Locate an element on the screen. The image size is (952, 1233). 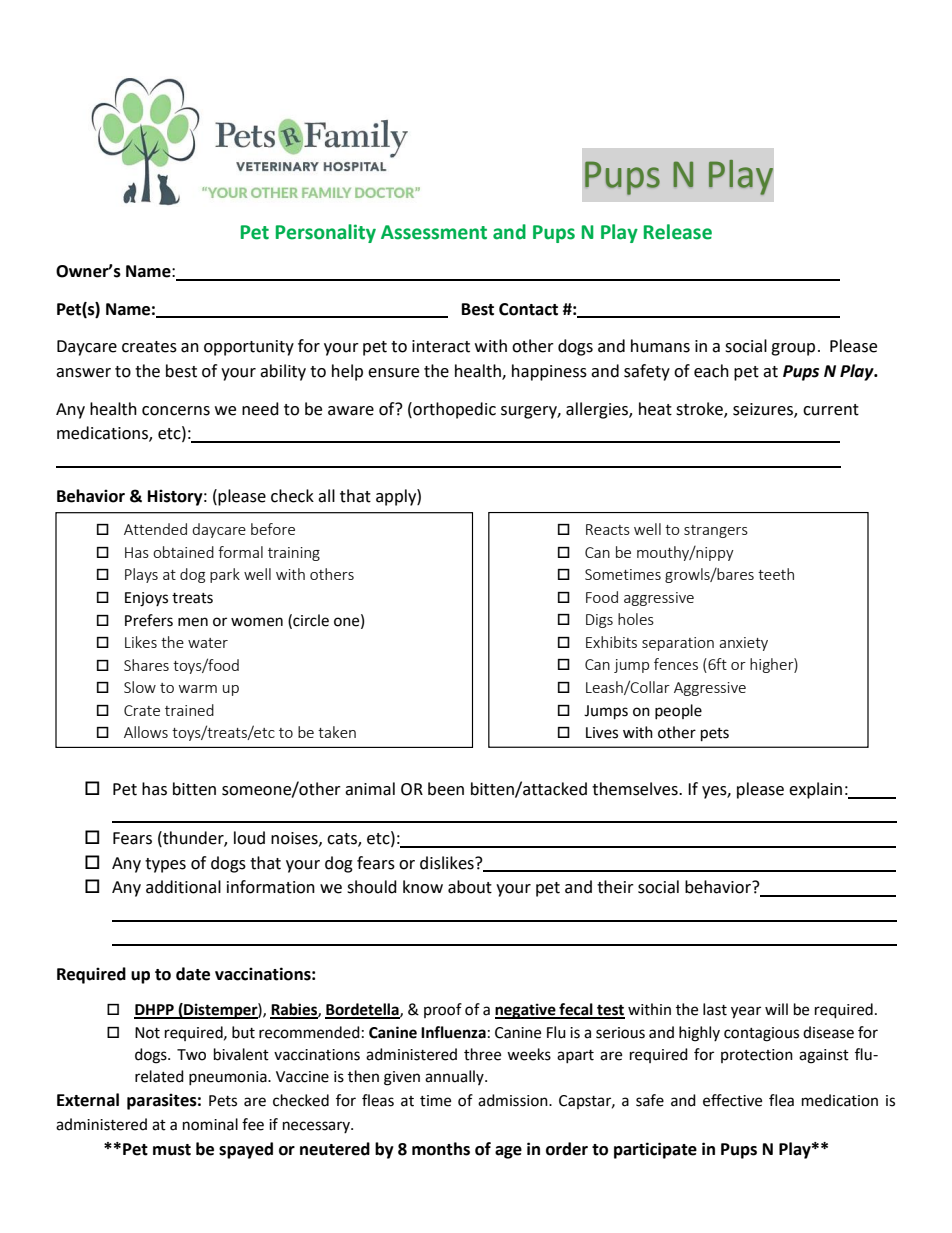
Assessment is located at coordinates (434, 232).
